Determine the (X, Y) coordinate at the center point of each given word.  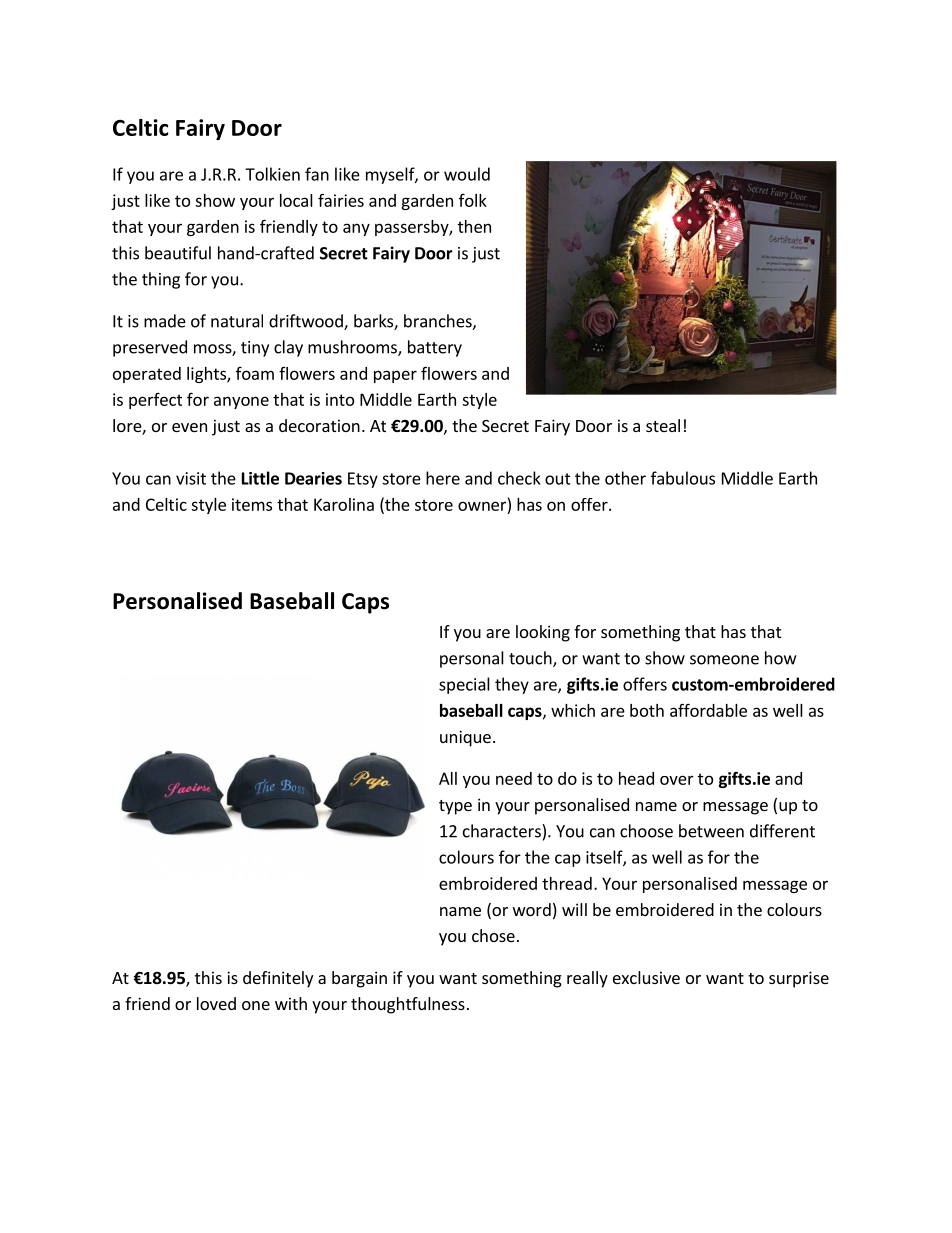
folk (473, 200)
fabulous (683, 478)
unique (465, 738)
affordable (708, 710)
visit (191, 478)
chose (493, 935)
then (474, 226)
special (464, 685)
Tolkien (272, 174)
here (443, 478)
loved (216, 1003)
